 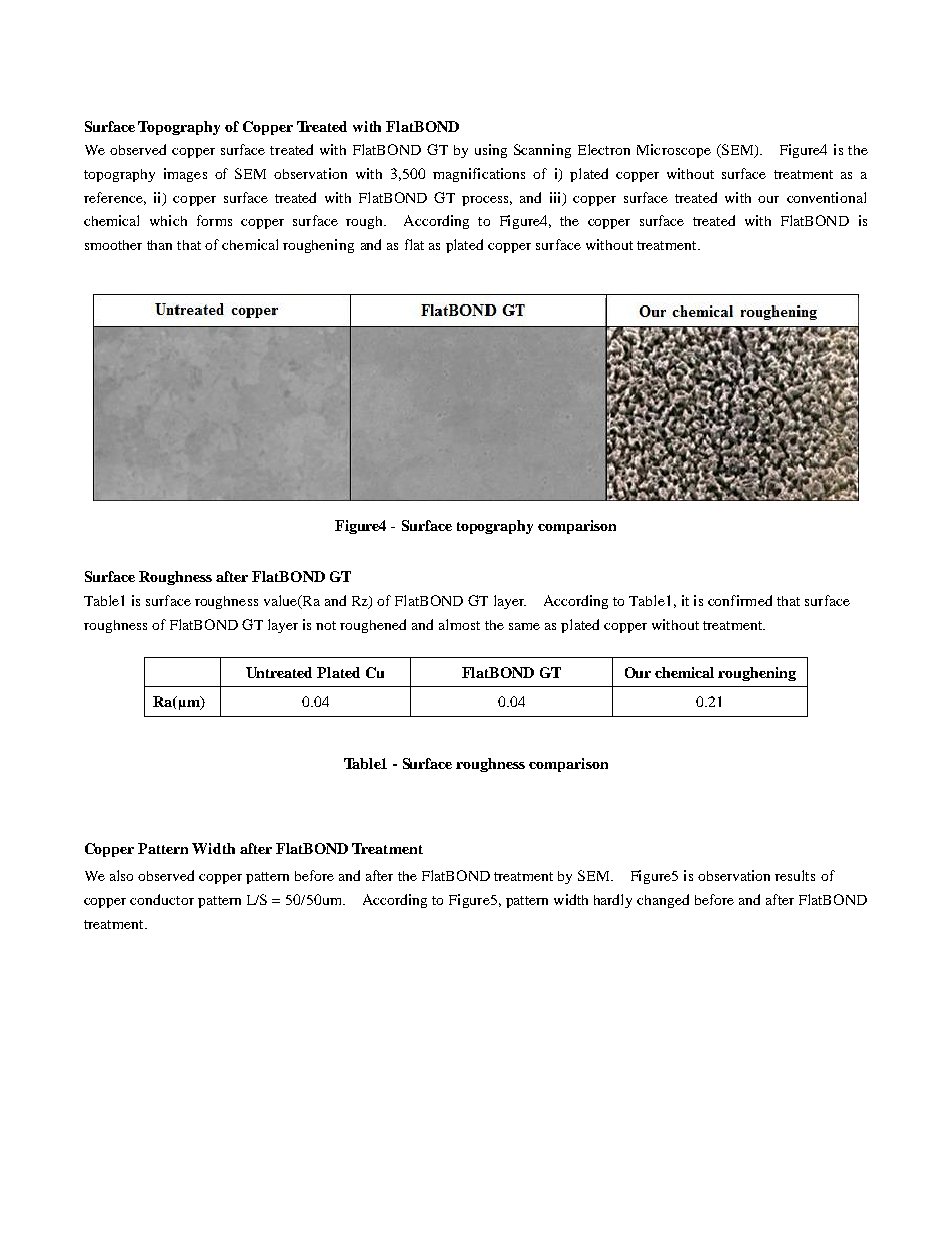 What do you see at coordinates (479, 175) in the page?
I see `magnifications` at bounding box center [479, 175].
